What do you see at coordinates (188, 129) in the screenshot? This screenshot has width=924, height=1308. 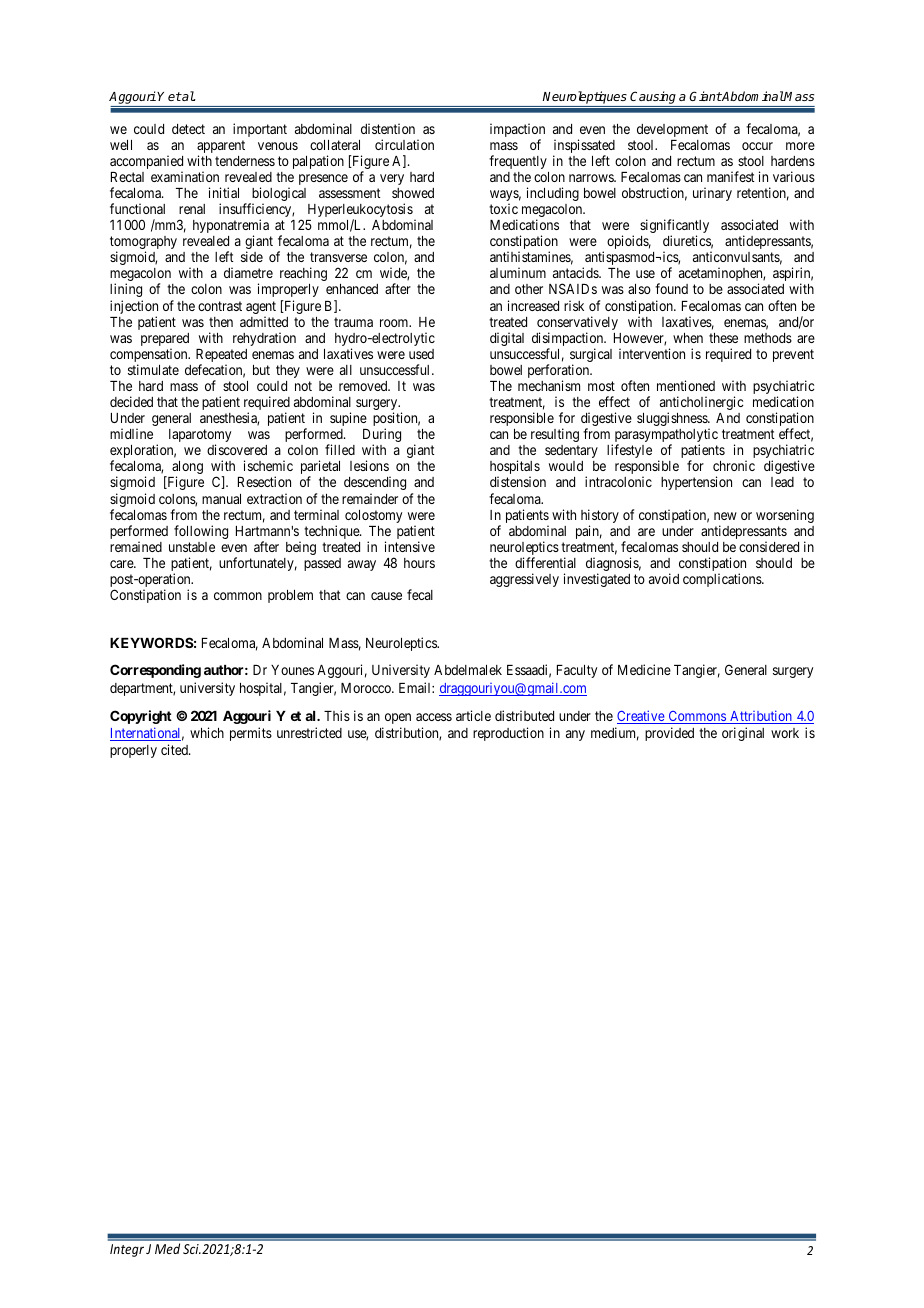 I see `detect` at bounding box center [188, 129].
